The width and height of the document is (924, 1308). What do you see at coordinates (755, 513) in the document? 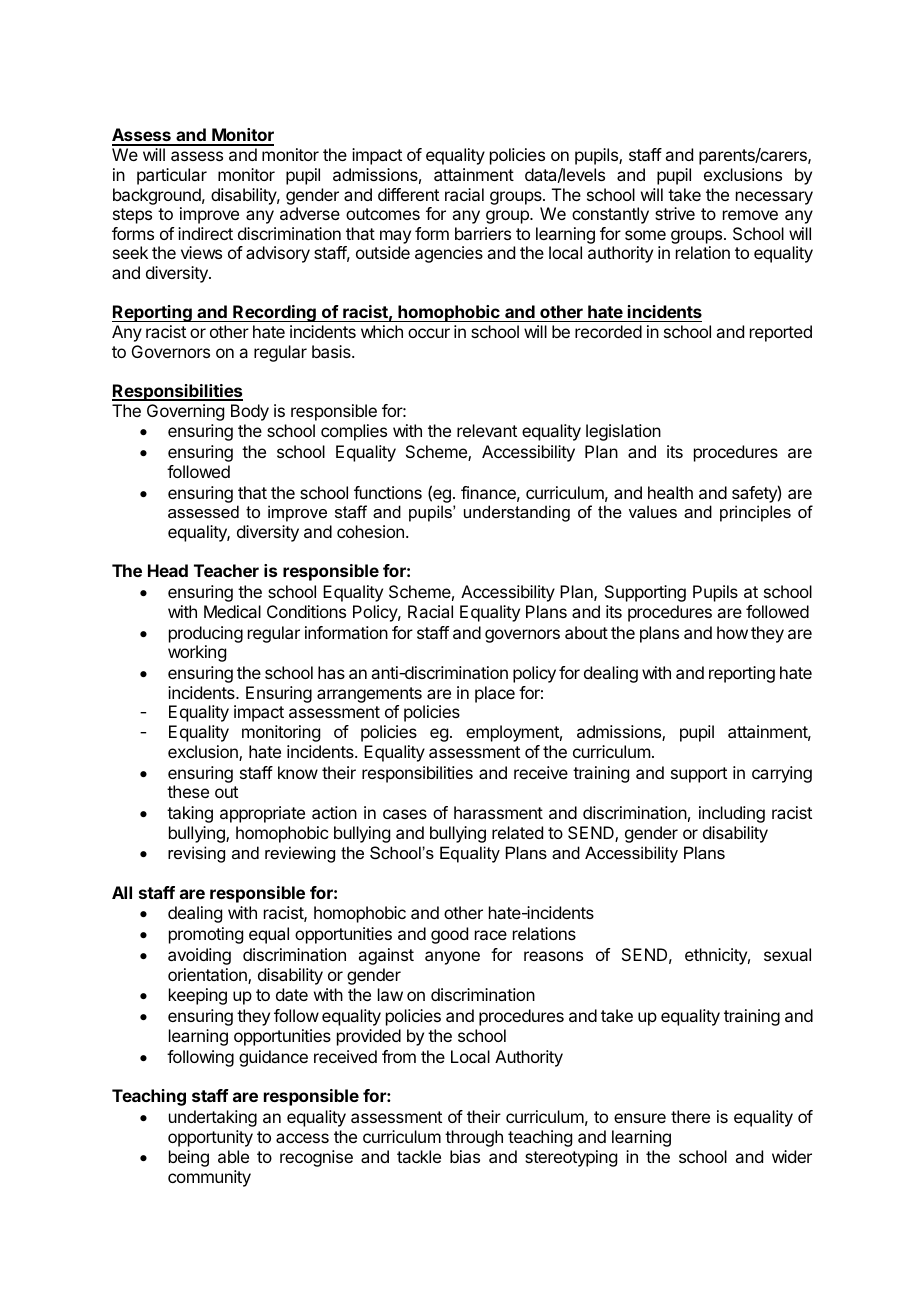
I see `principles` at bounding box center [755, 513].
